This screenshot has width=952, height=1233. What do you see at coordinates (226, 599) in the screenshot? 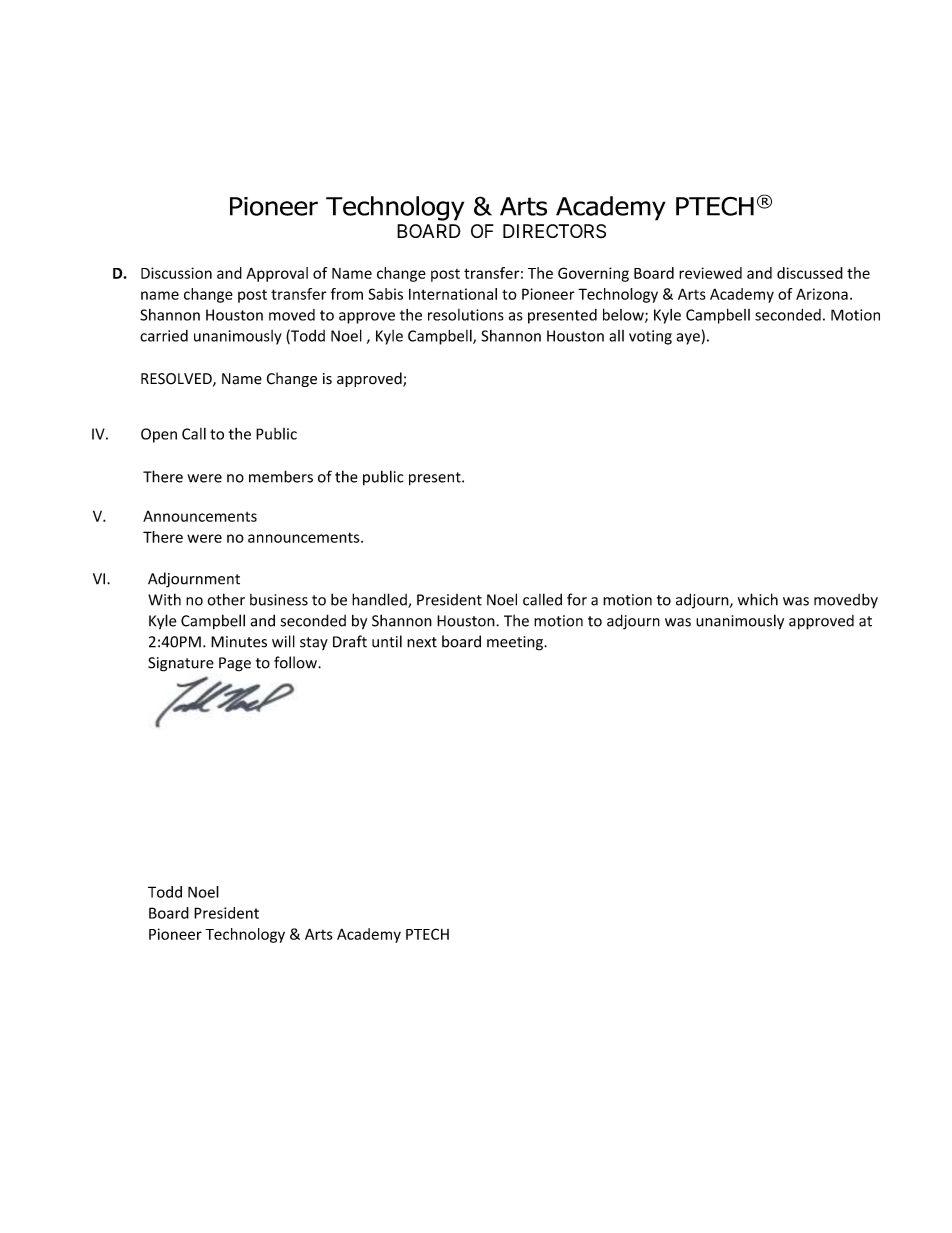
I see `other` at bounding box center [226, 599].
